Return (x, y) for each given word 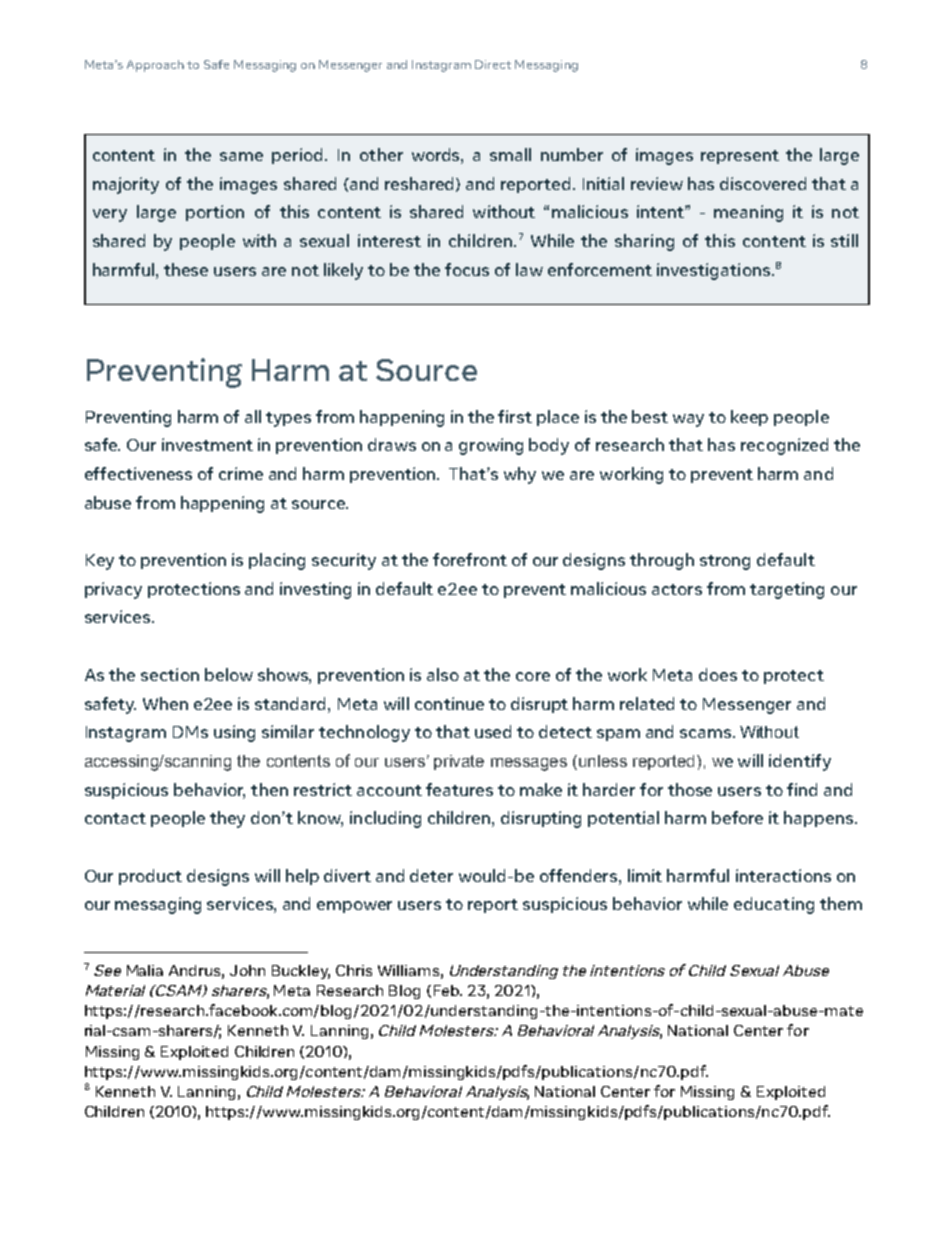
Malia (145, 970)
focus (467, 269)
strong (725, 562)
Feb (447, 990)
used (493, 731)
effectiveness (138, 473)
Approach (155, 66)
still (844, 240)
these (186, 269)
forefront (470, 559)
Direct (493, 64)
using (234, 733)
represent (740, 157)
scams (707, 733)
